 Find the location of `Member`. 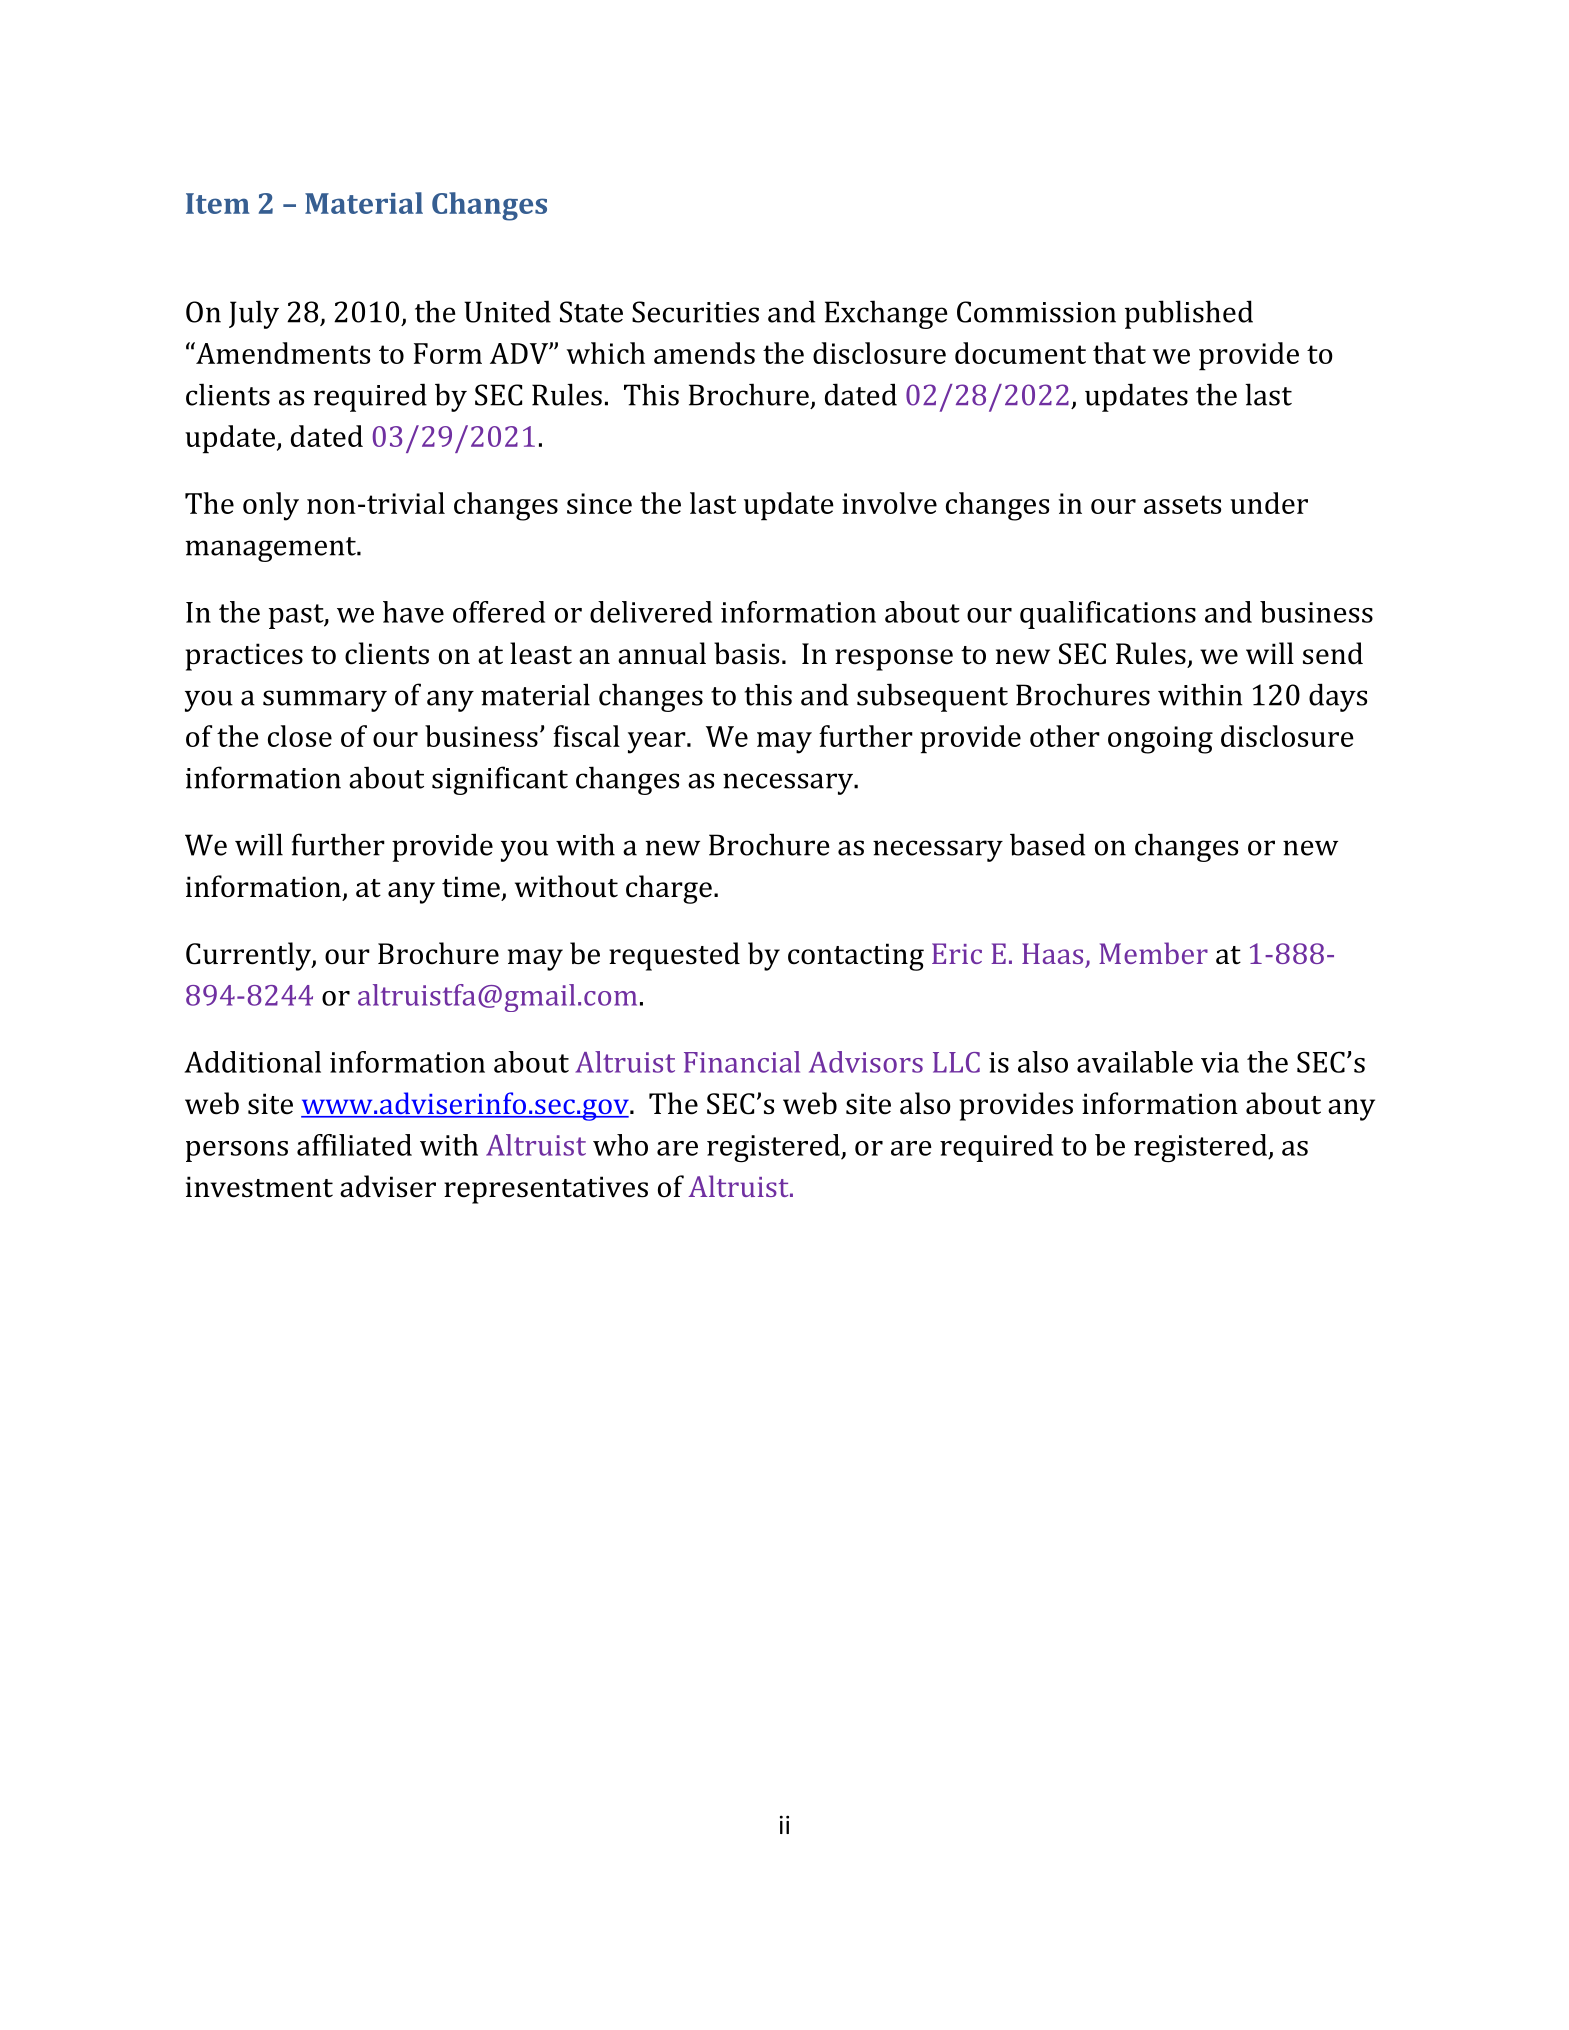

Member is located at coordinates (1153, 953).
